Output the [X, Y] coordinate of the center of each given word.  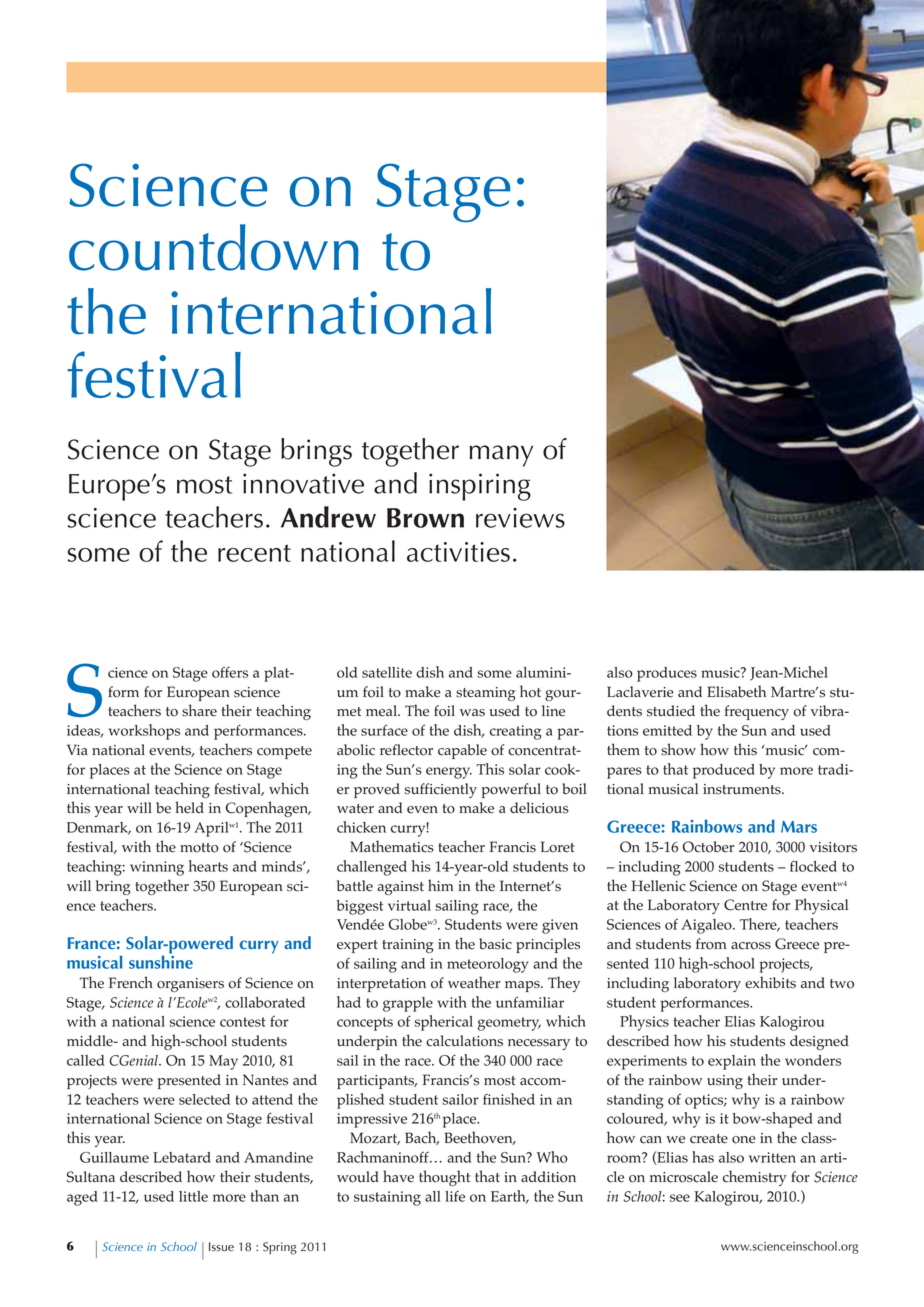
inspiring [480, 487]
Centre [745, 905]
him [441, 885]
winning [157, 868]
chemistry [755, 1178]
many [501, 456]
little [193, 1196]
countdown [214, 247]
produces [667, 674]
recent [254, 553]
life [455, 1196]
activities [458, 552]
